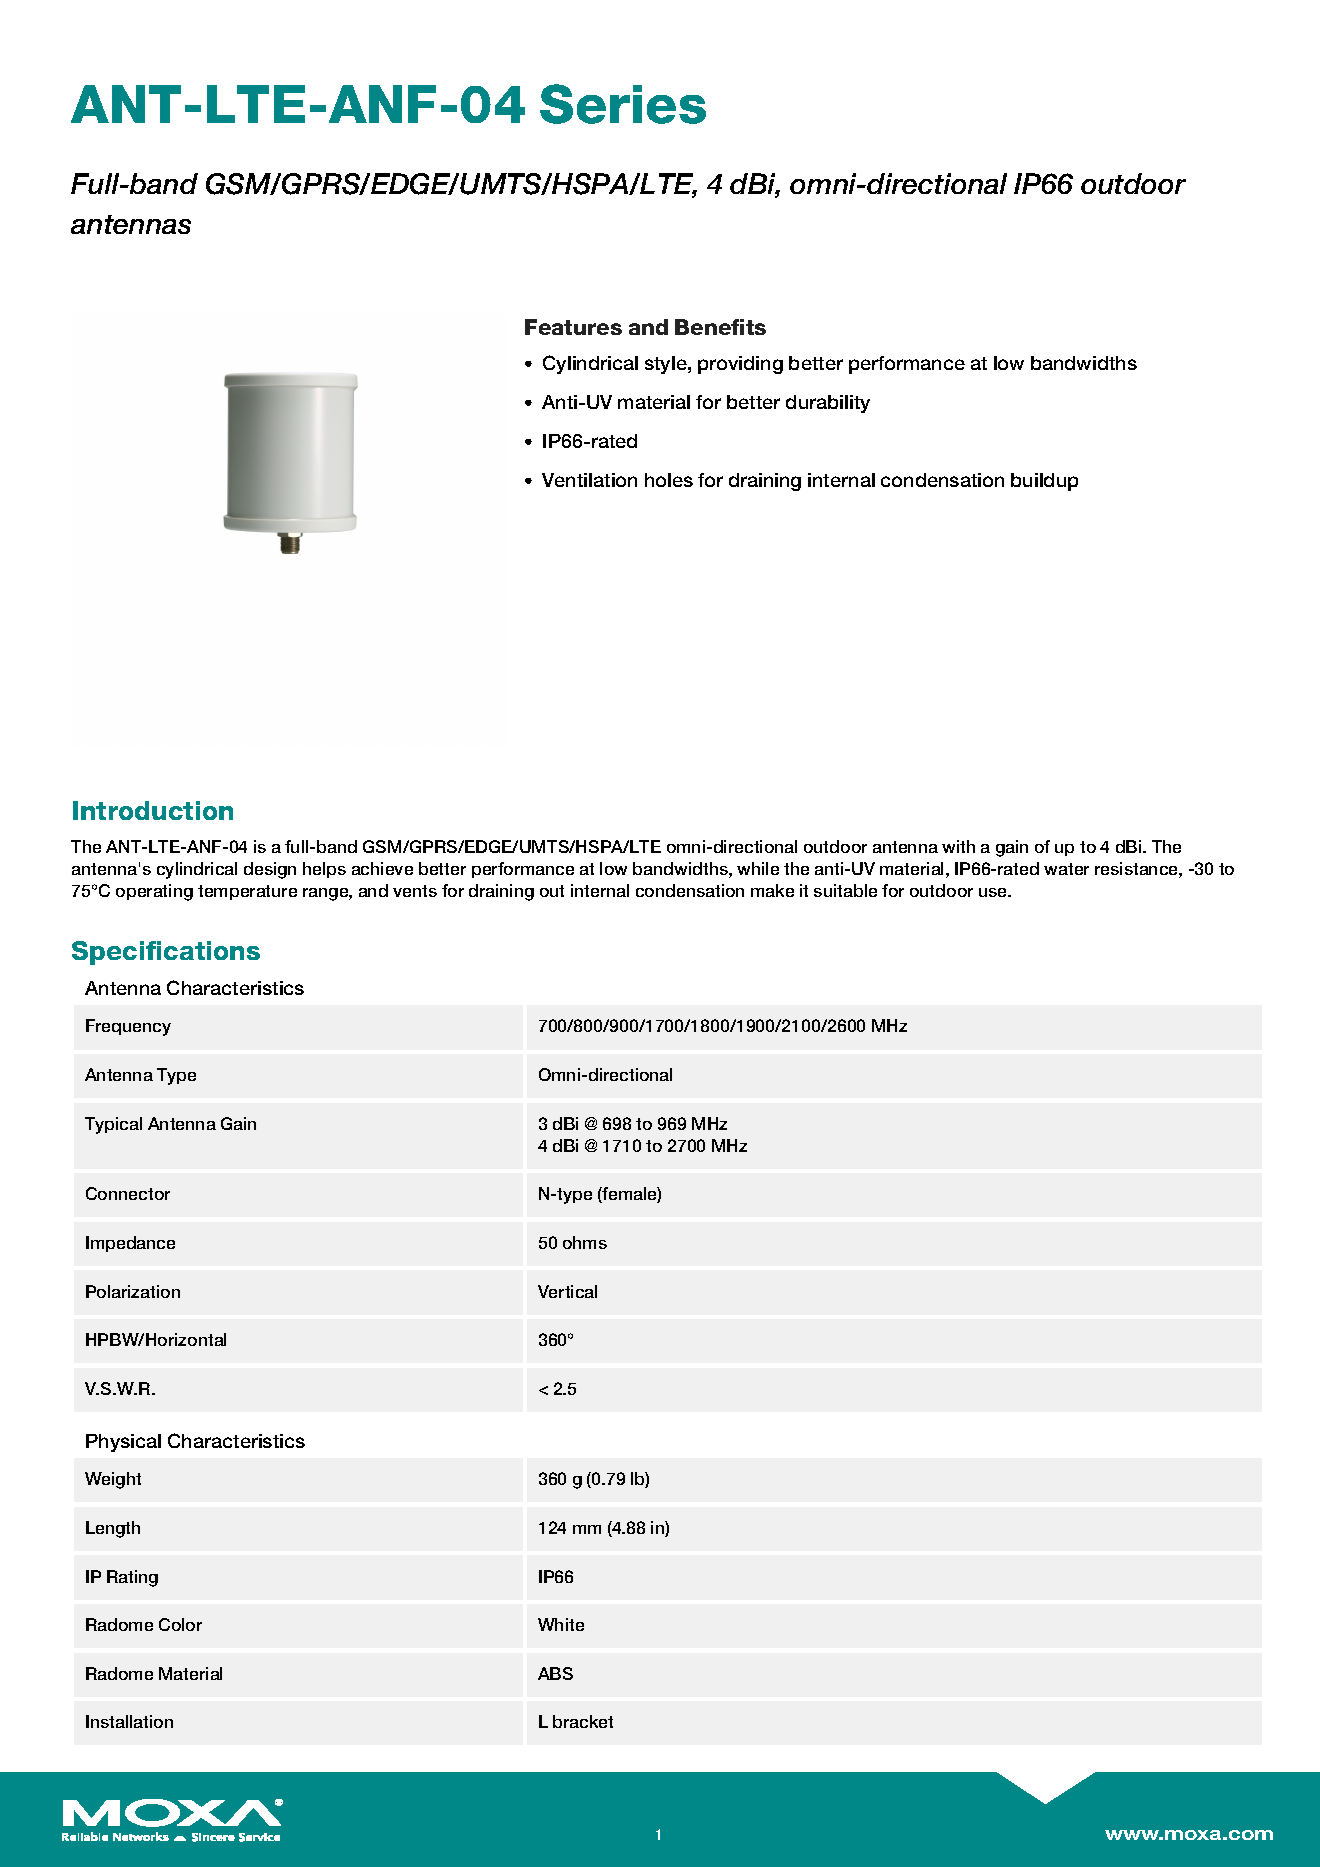 This screenshot has width=1320, height=1867. Describe the element at coordinates (720, 327) in the screenshot. I see `Benefits` at that location.
